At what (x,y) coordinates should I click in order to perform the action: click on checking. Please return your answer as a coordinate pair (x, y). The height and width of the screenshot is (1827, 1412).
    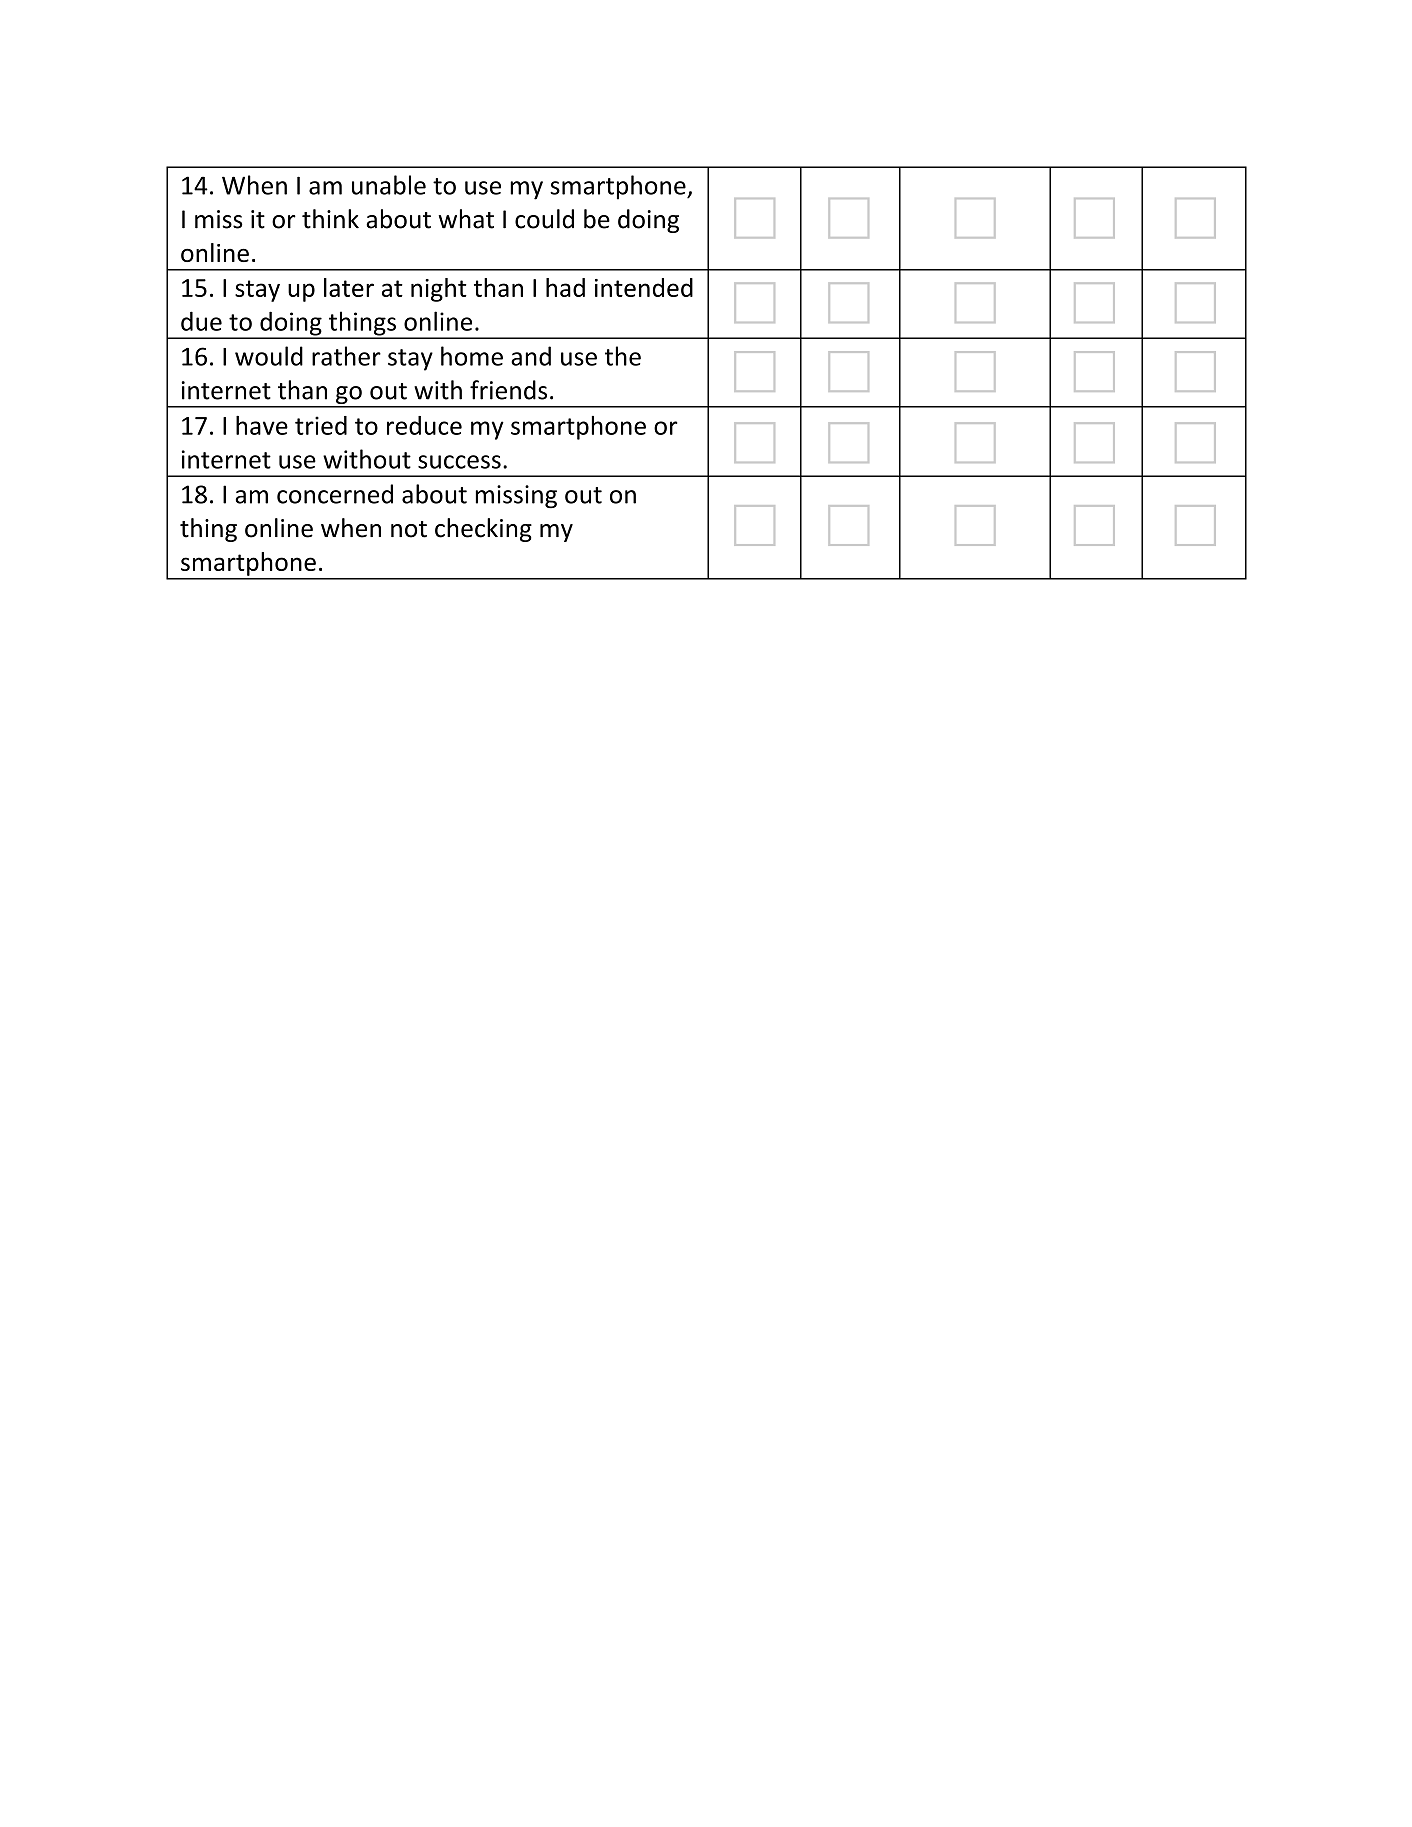
    Looking at the image, I should click on (483, 530).
